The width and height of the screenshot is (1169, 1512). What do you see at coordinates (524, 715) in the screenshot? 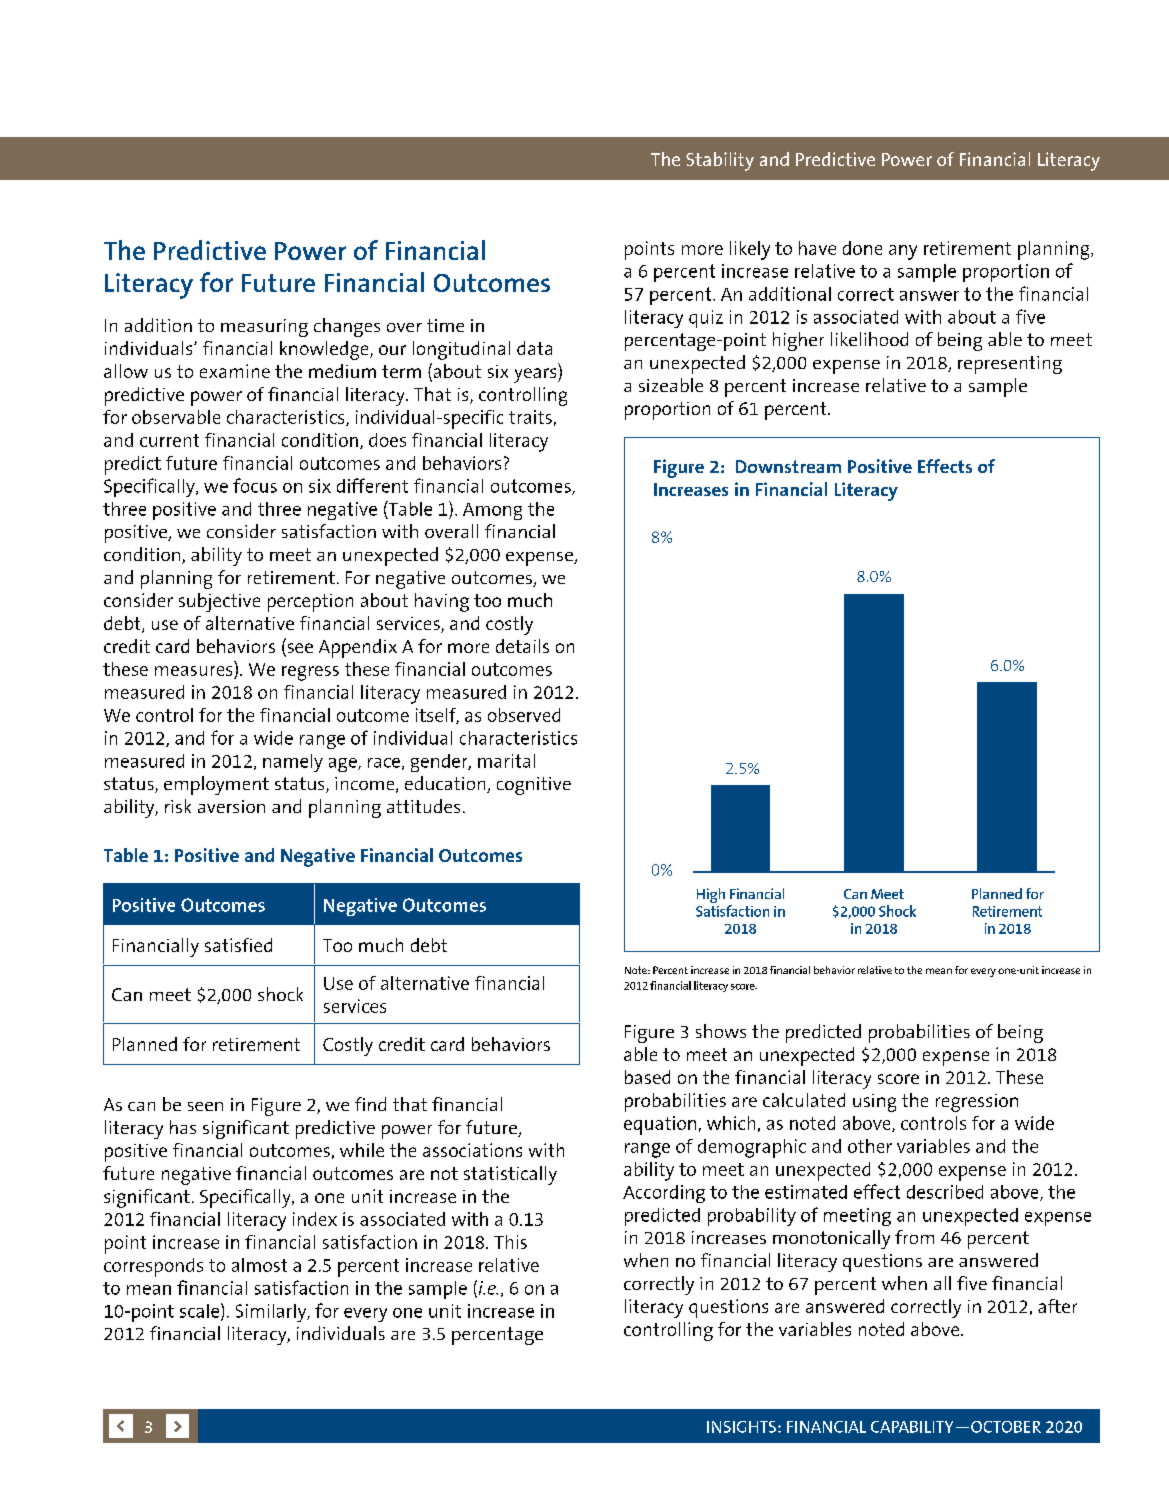
I see `observed` at bounding box center [524, 715].
